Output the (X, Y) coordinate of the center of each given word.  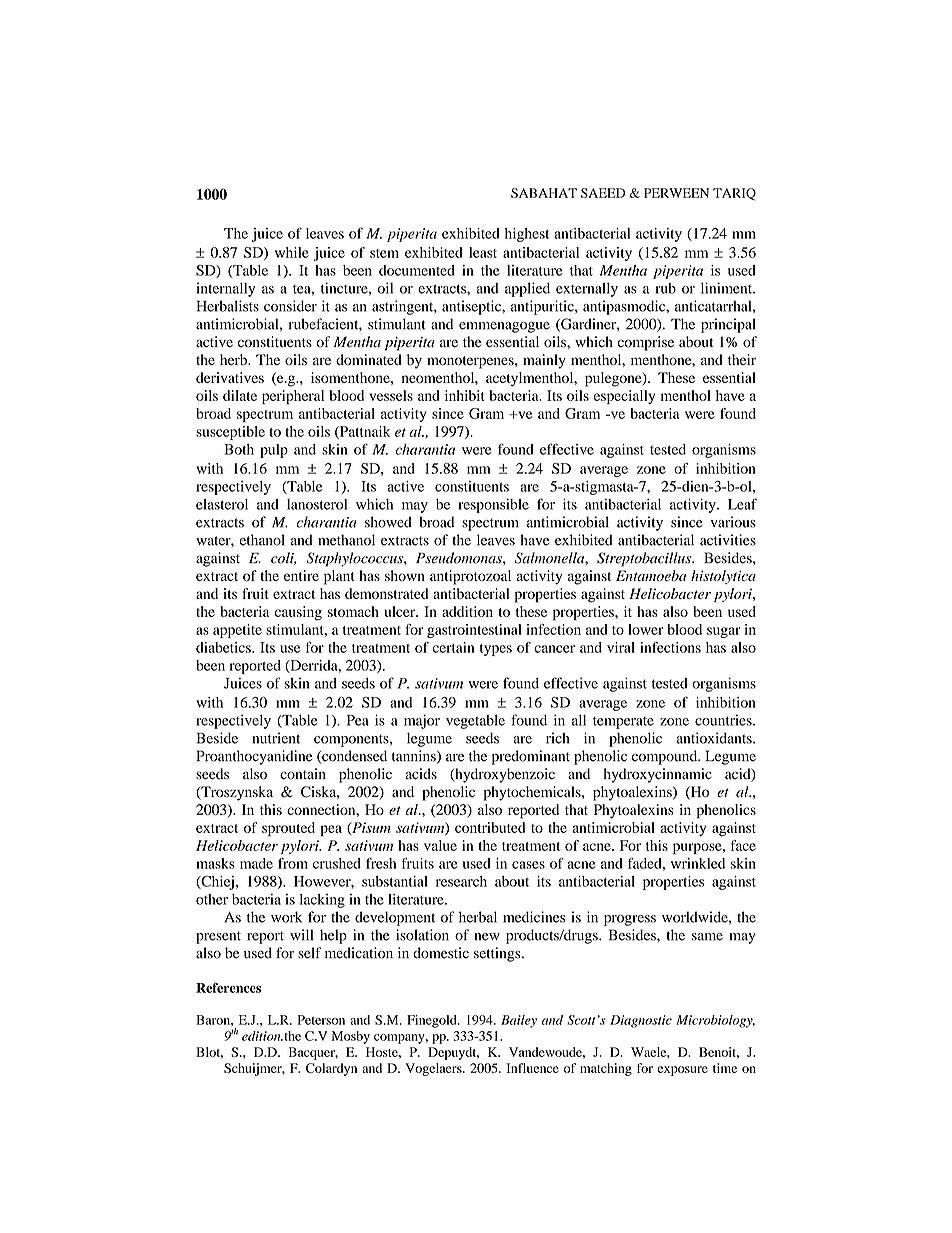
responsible (493, 505)
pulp (274, 451)
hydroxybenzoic (504, 775)
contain (303, 774)
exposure (682, 1071)
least (483, 252)
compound (666, 757)
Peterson (321, 1020)
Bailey (519, 1021)
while (292, 252)
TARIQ (734, 194)
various (733, 522)
